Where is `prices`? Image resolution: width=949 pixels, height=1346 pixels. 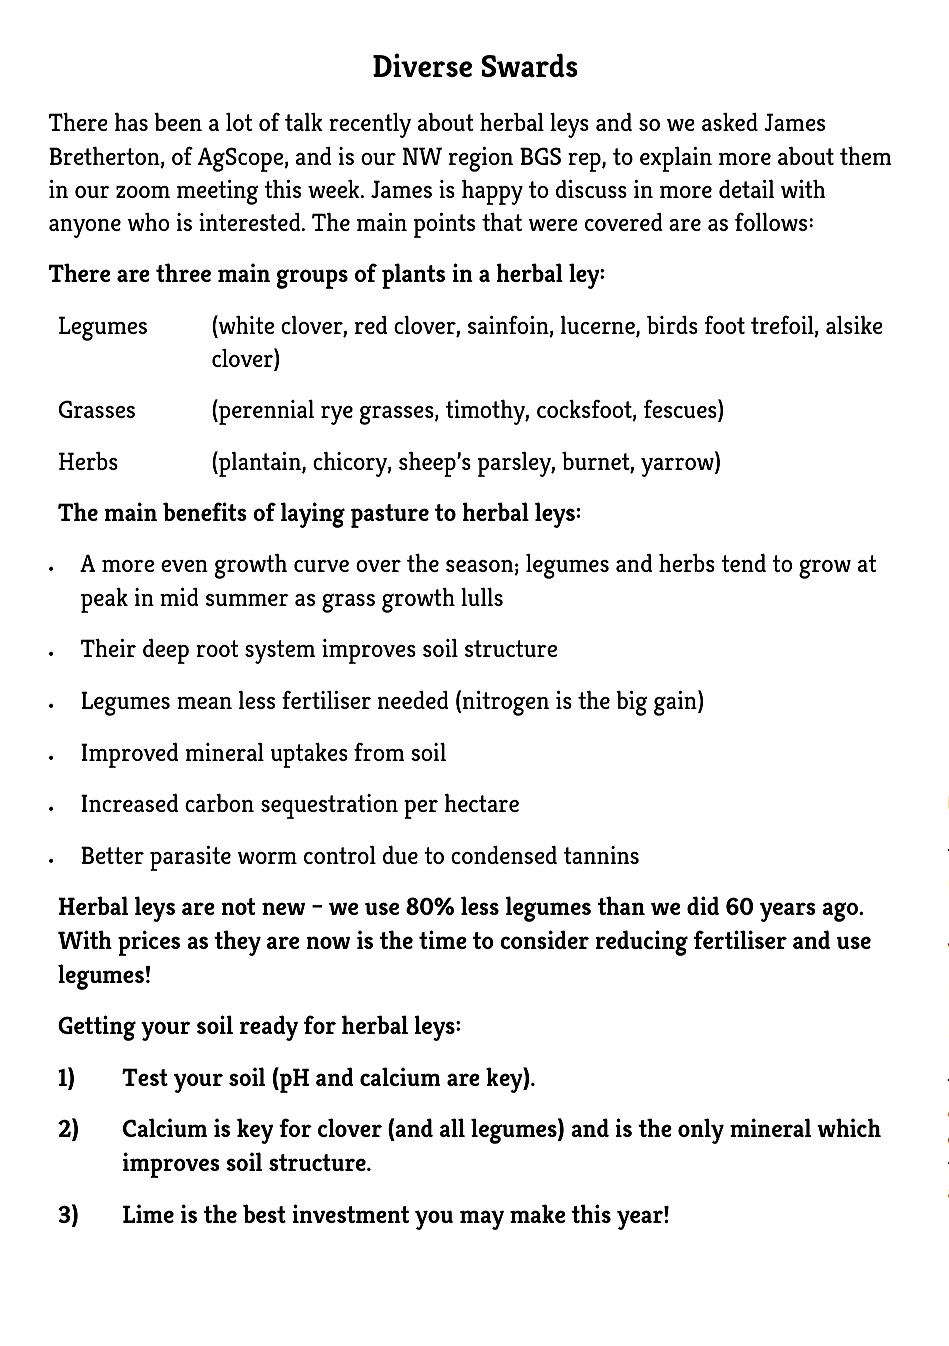
prices is located at coordinates (149, 943).
